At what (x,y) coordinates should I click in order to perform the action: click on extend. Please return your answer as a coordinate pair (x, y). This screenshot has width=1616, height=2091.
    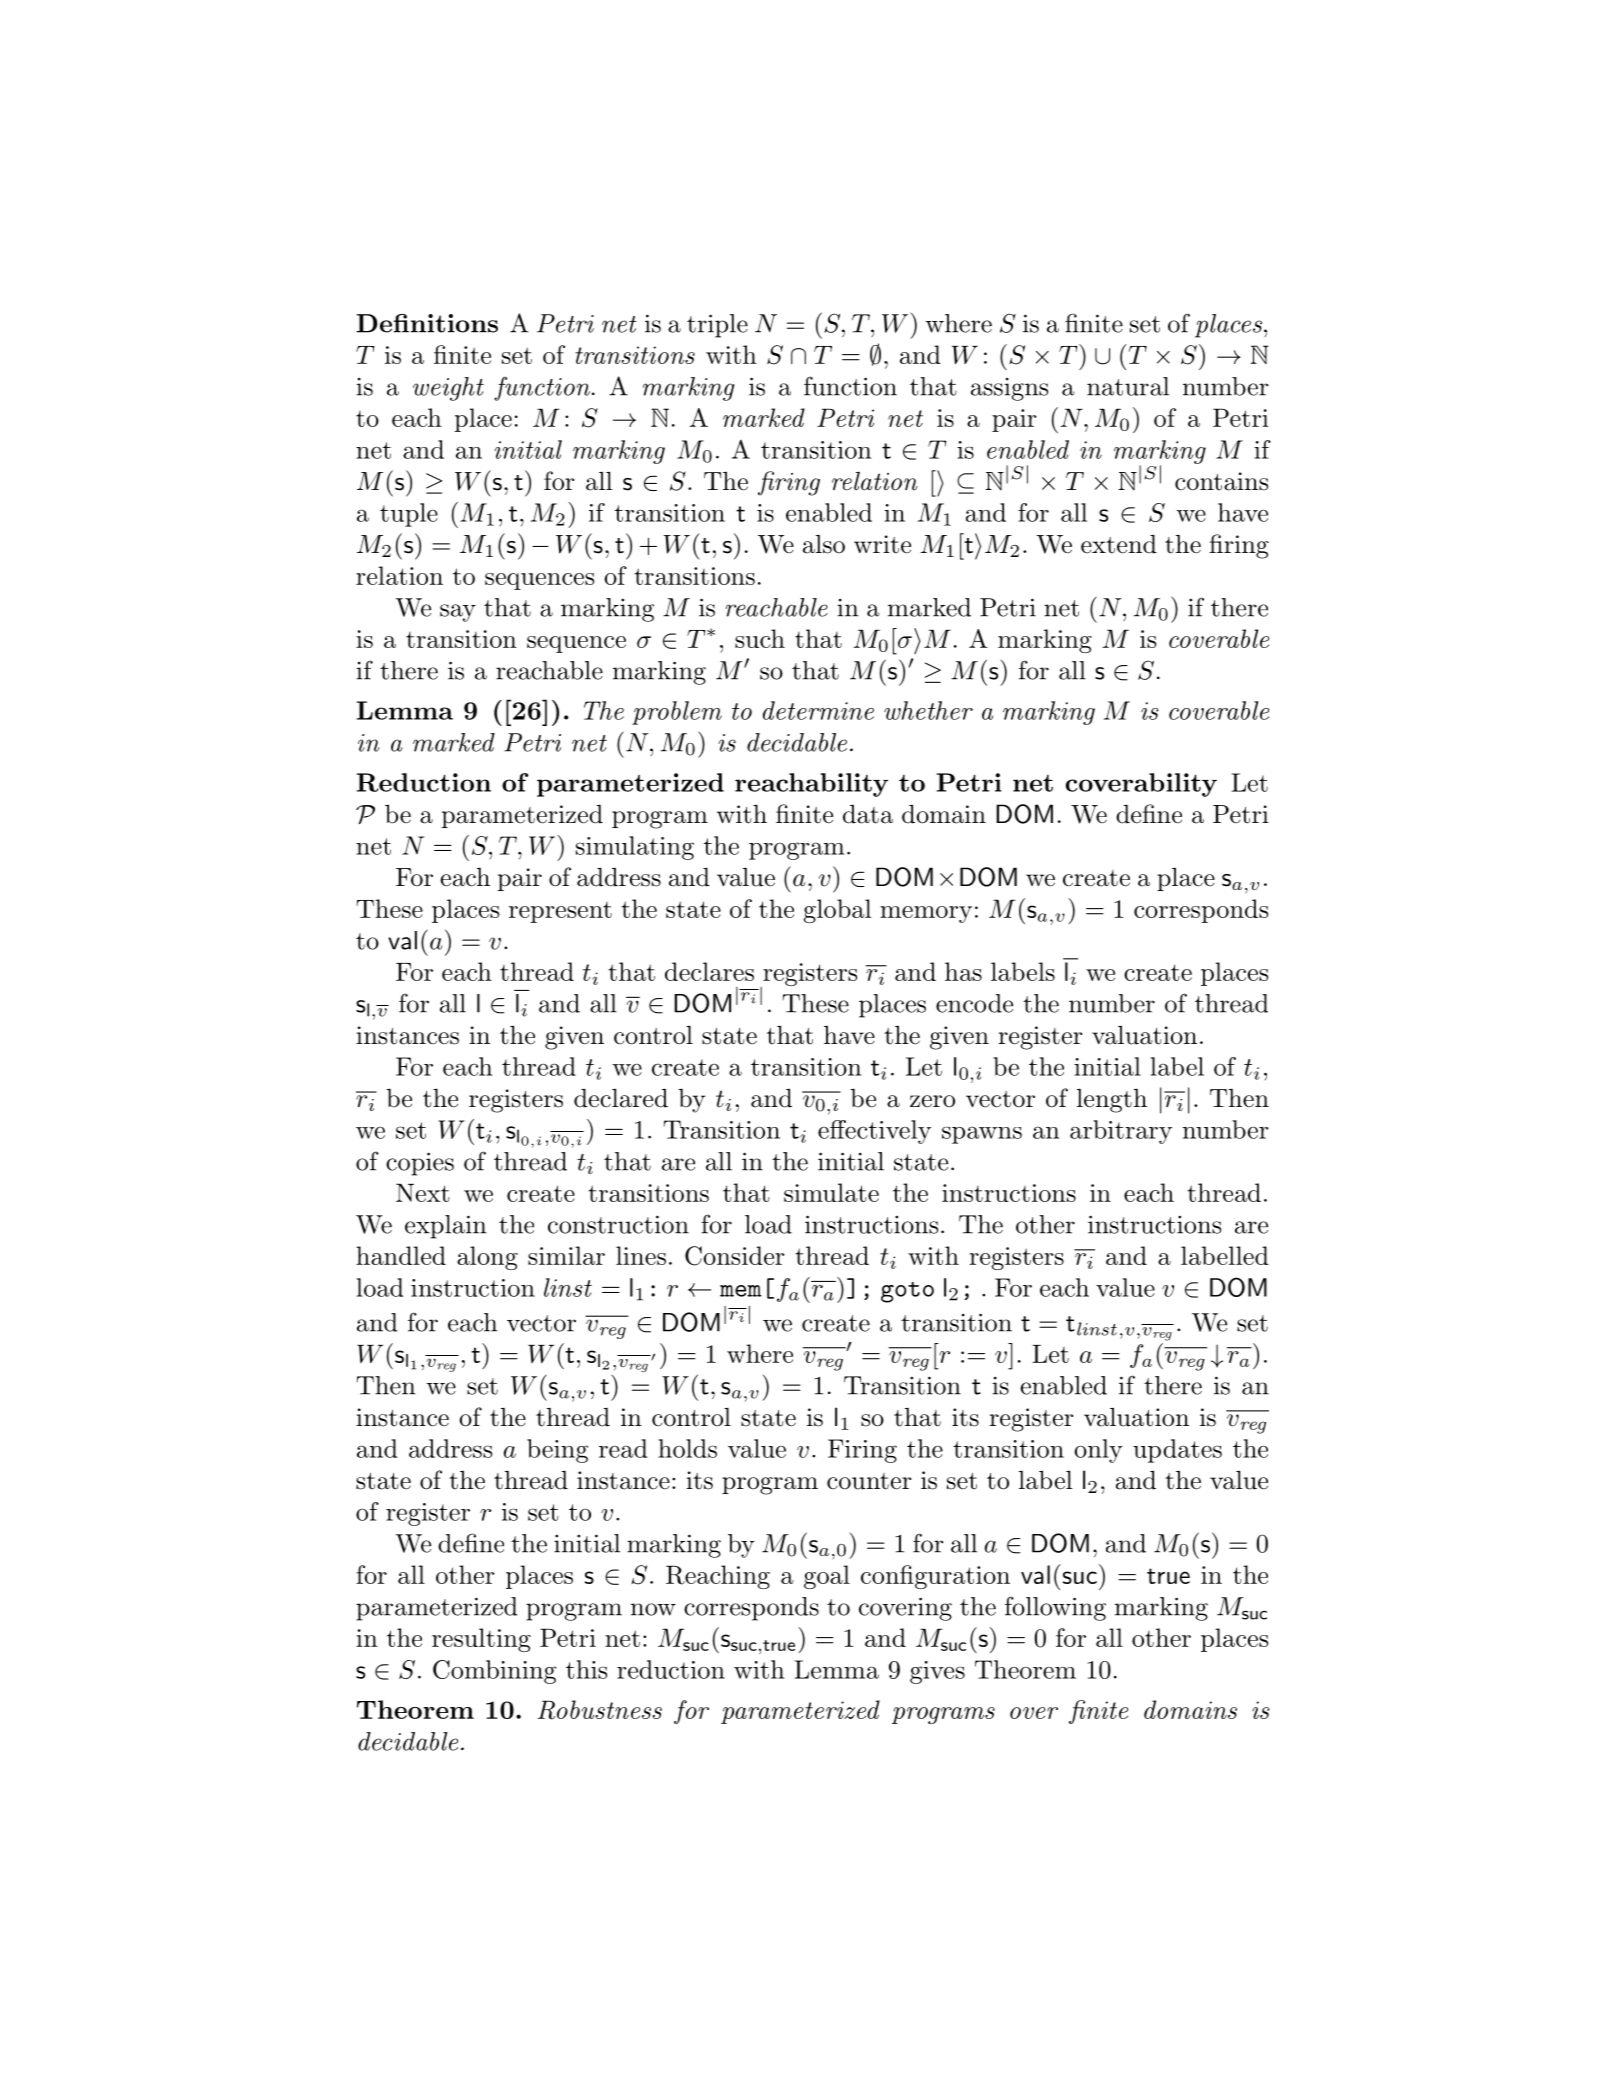
    Looking at the image, I should click on (1119, 544).
